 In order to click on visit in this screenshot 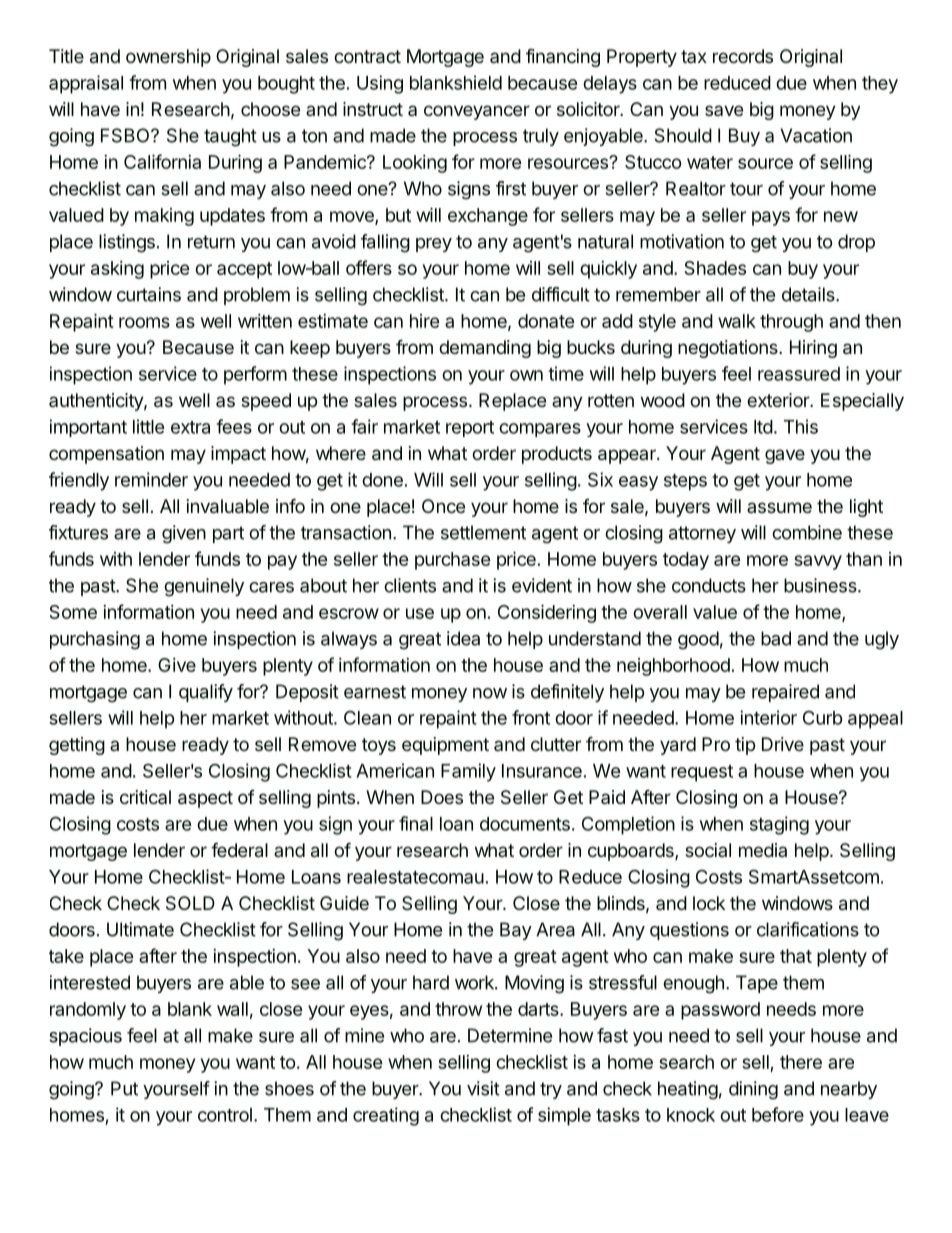, I will do `click(483, 1088)`.
